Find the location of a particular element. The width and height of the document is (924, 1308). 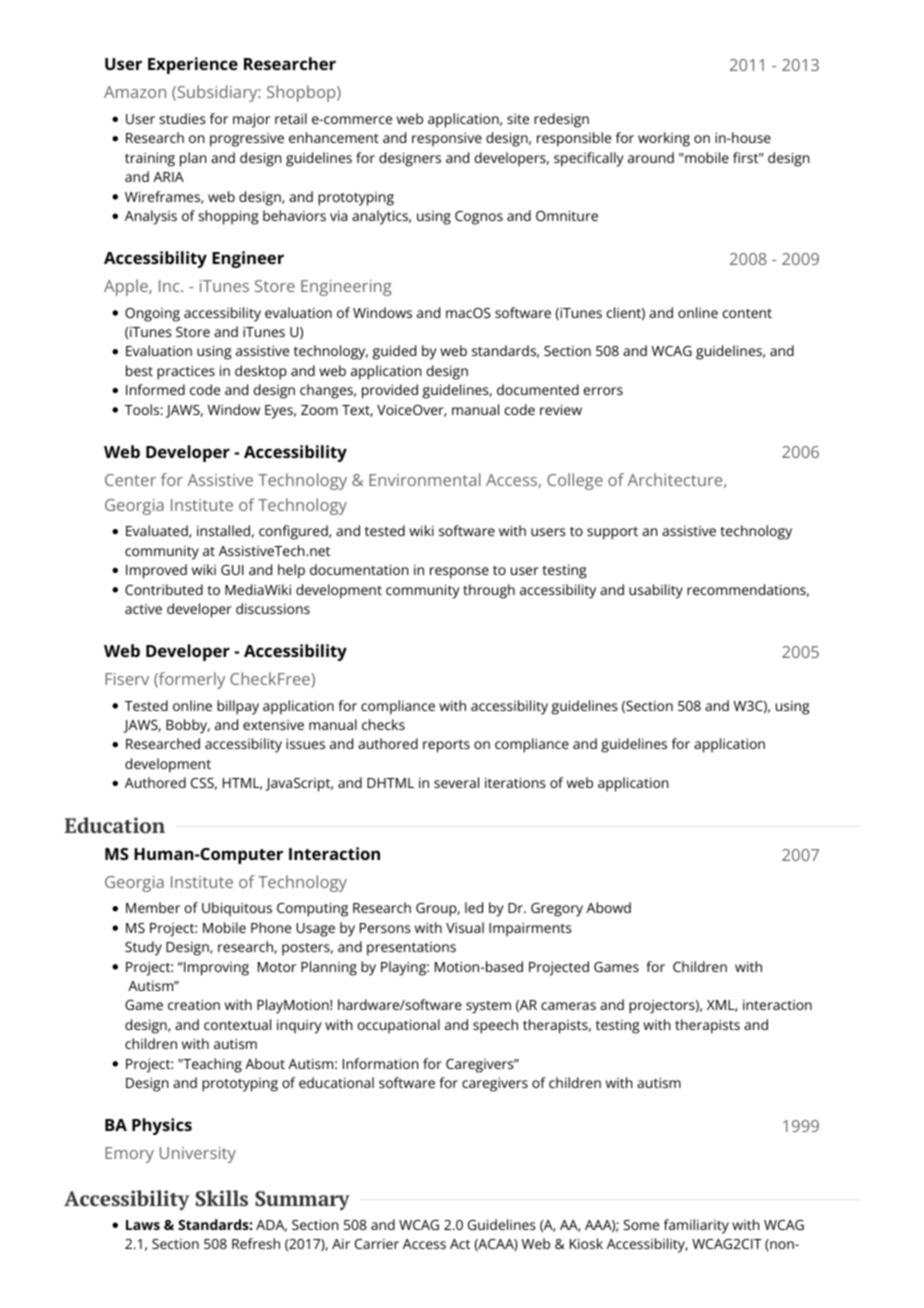

Gregory is located at coordinates (557, 910).
